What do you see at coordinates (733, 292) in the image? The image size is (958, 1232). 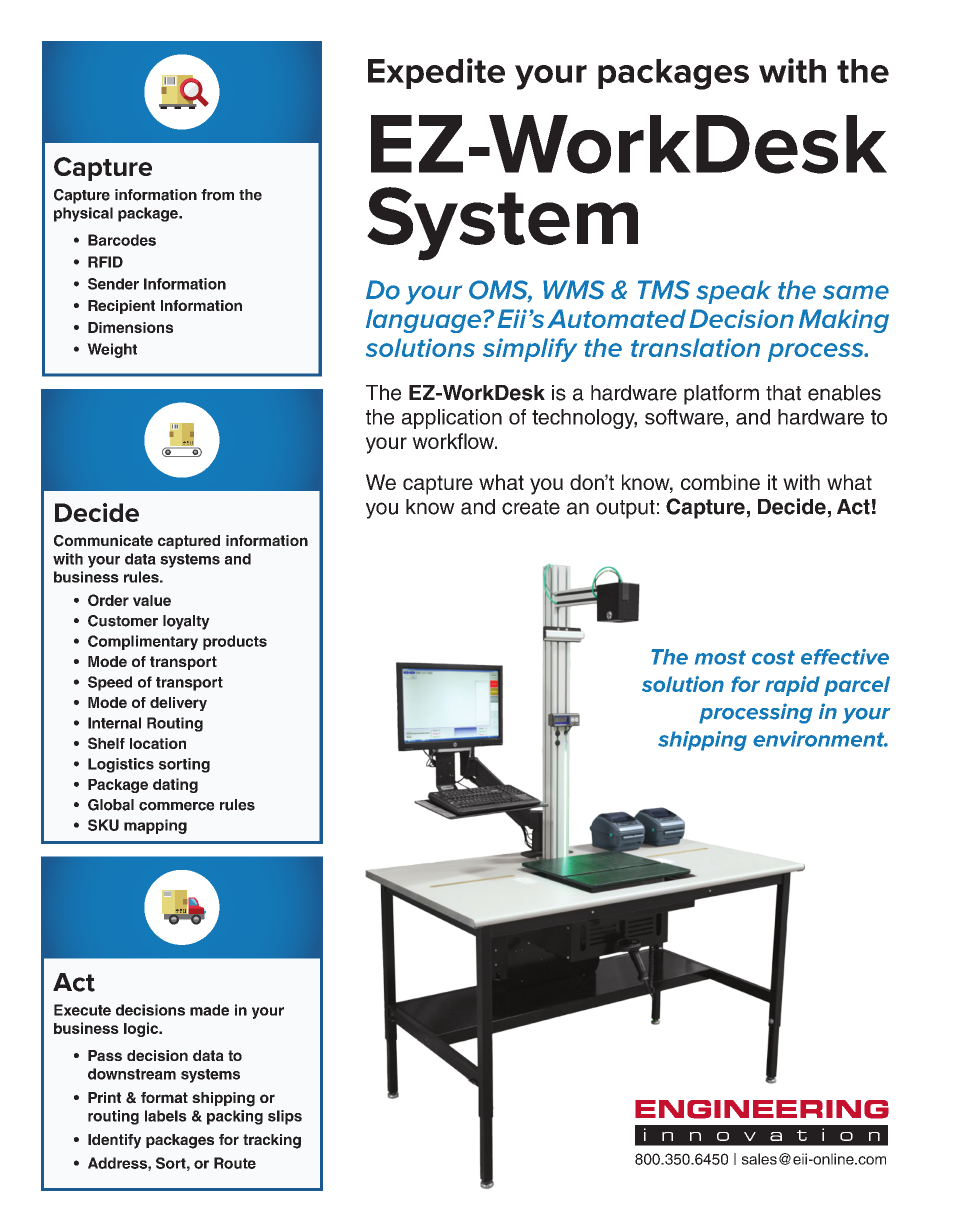 I see `speak` at bounding box center [733, 292].
